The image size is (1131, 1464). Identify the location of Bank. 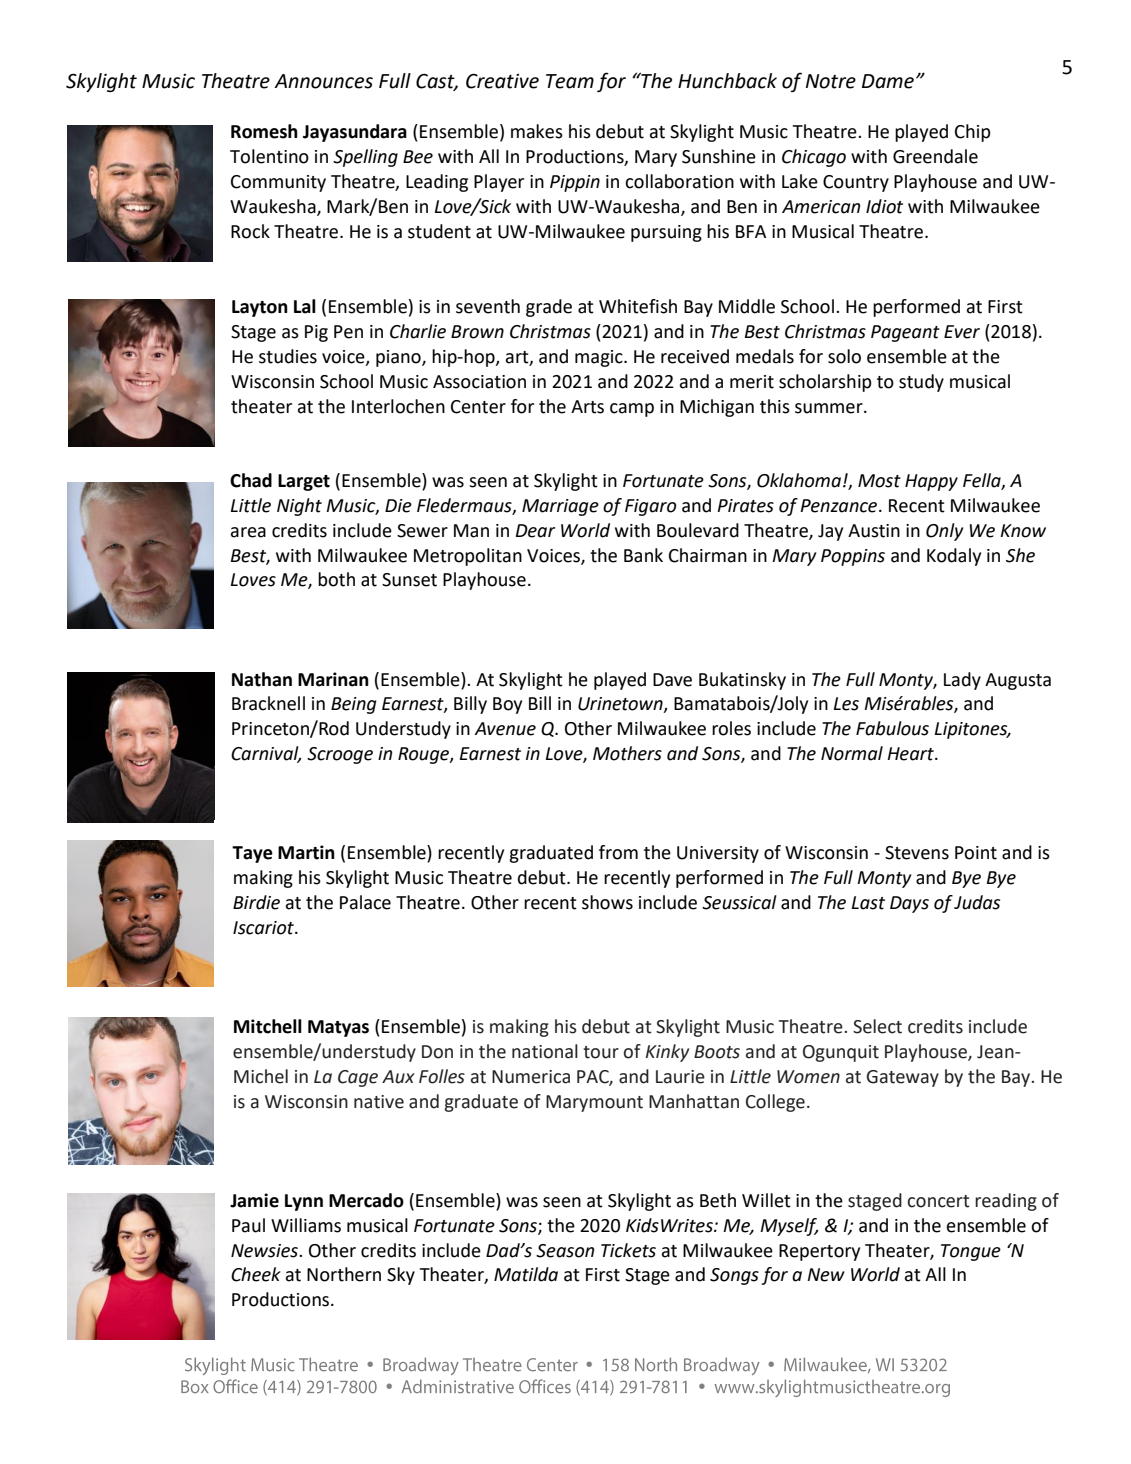
(643, 555).
